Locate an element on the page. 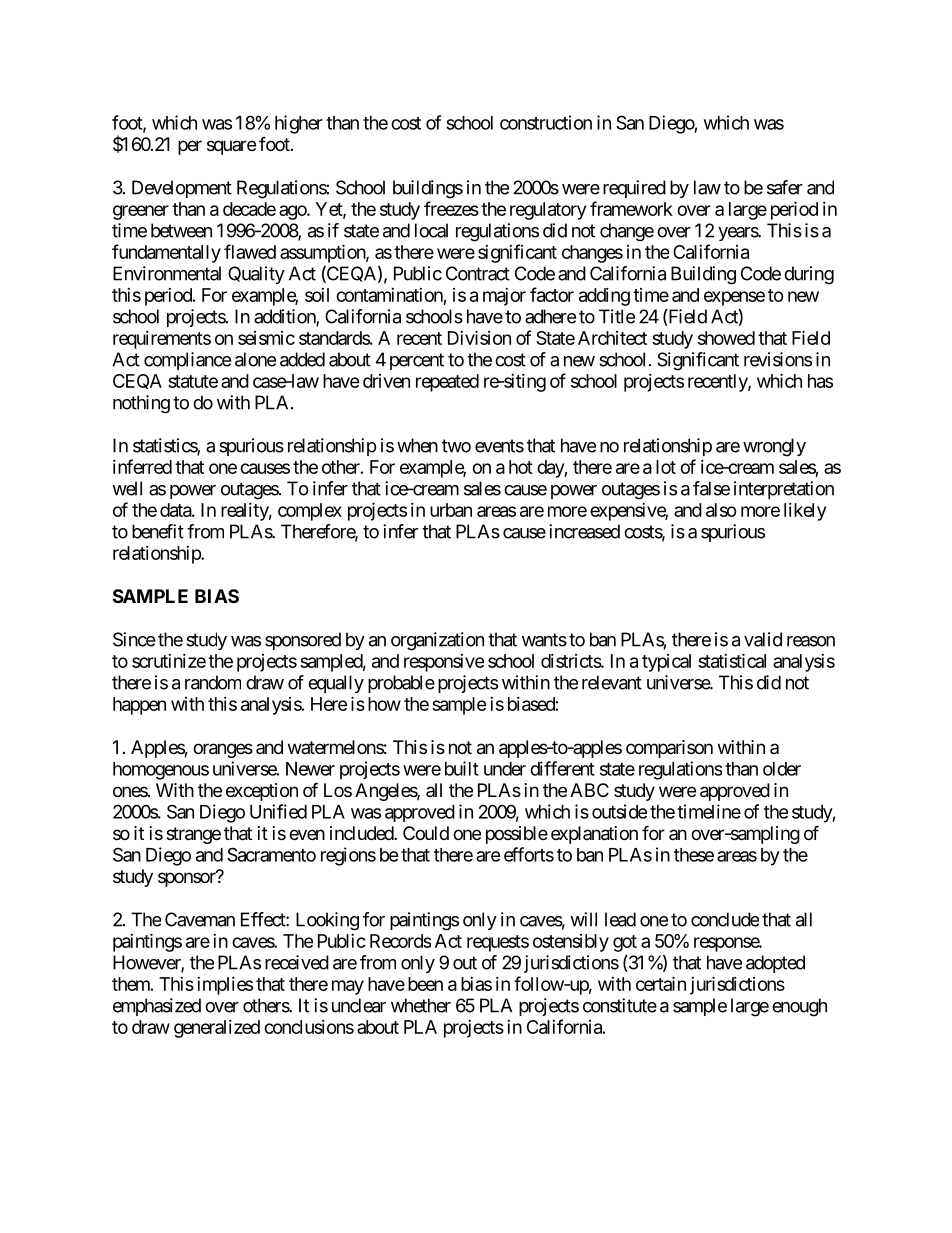 The height and width of the page is (1233, 952). random is located at coordinates (213, 682).
